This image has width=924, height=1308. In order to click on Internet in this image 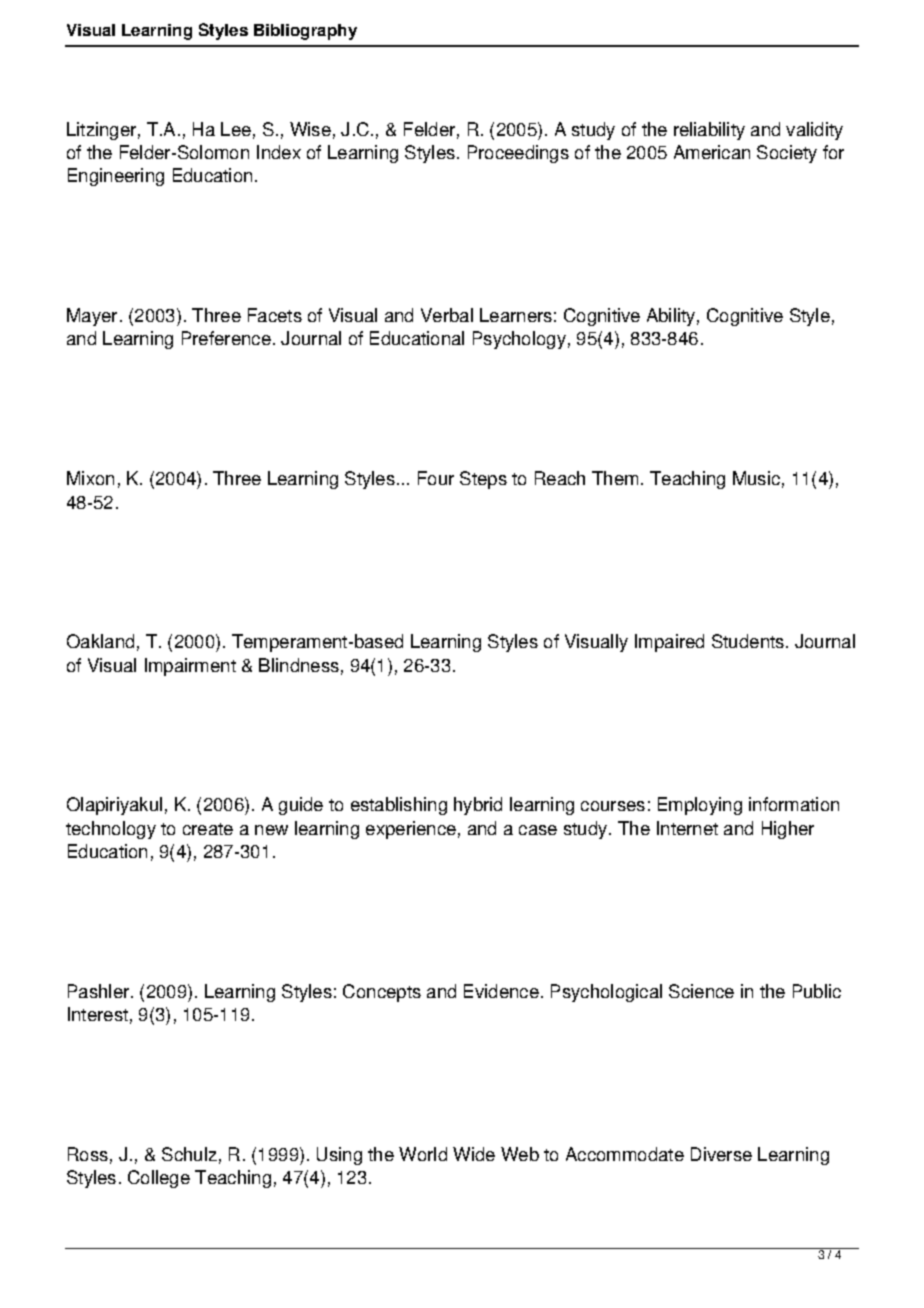, I will do `click(687, 828)`.
